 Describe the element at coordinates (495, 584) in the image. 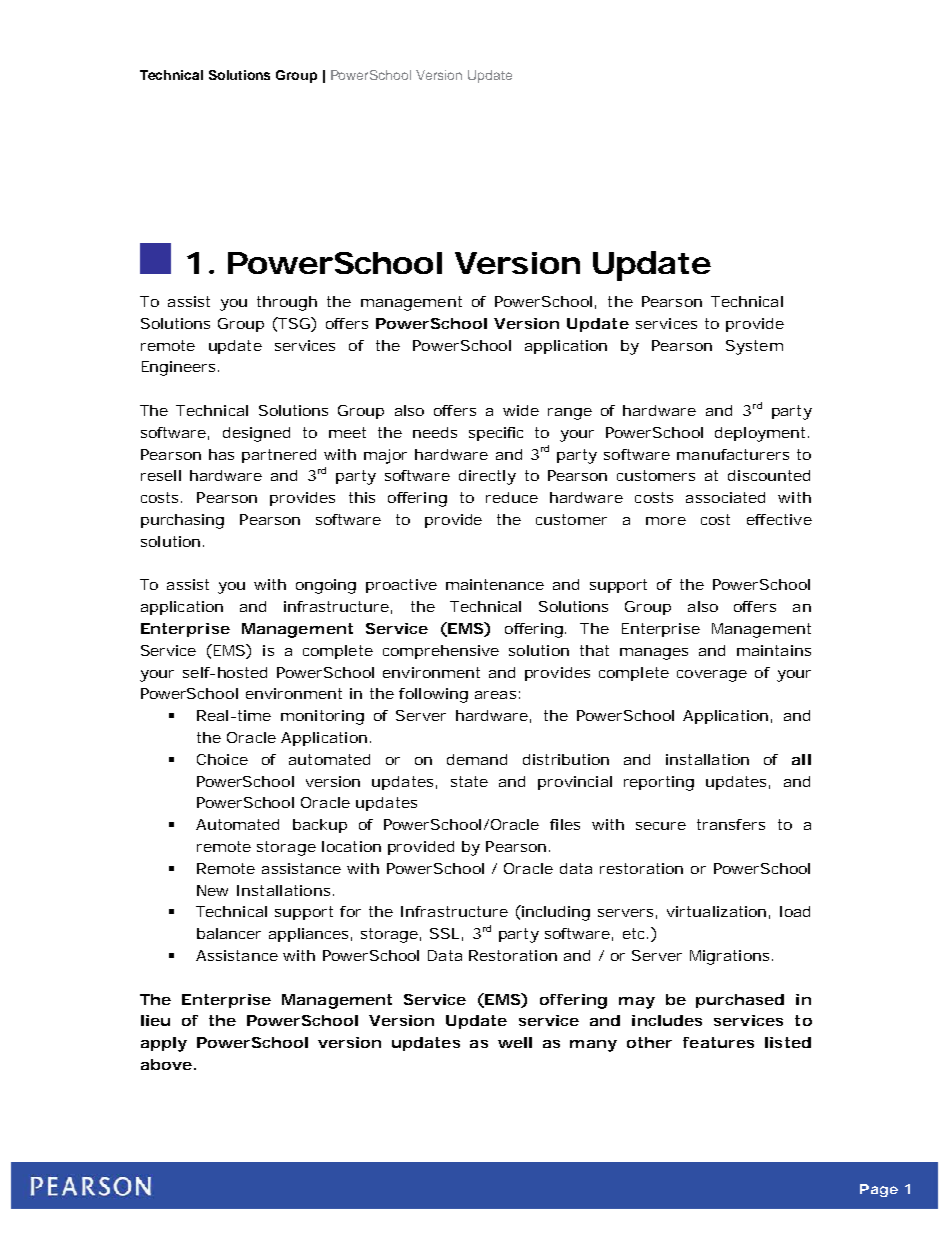

I see `maintenance` at that location.
